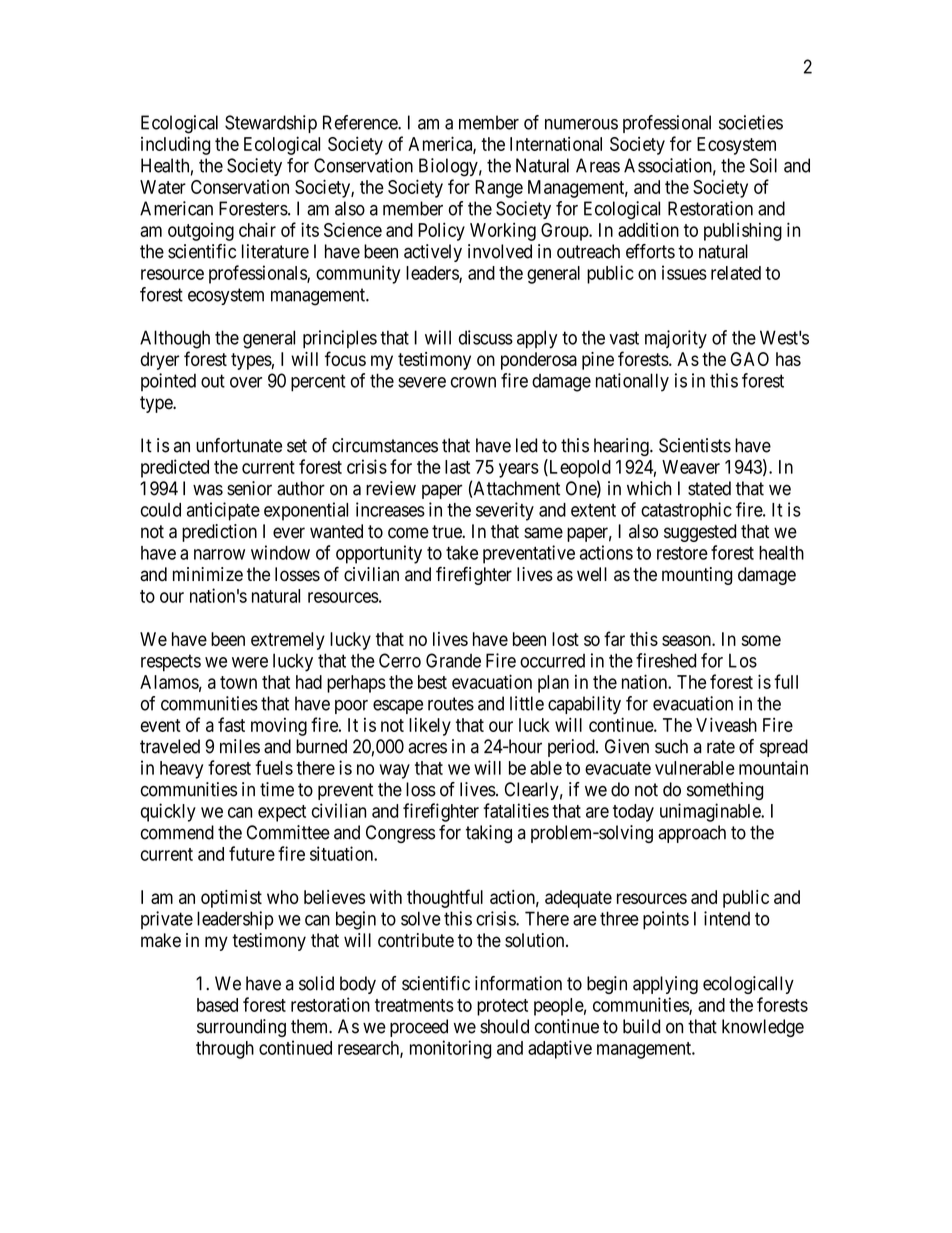  Describe the element at coordinates (457, 467) in the screenshot. I see `last` at that location.
